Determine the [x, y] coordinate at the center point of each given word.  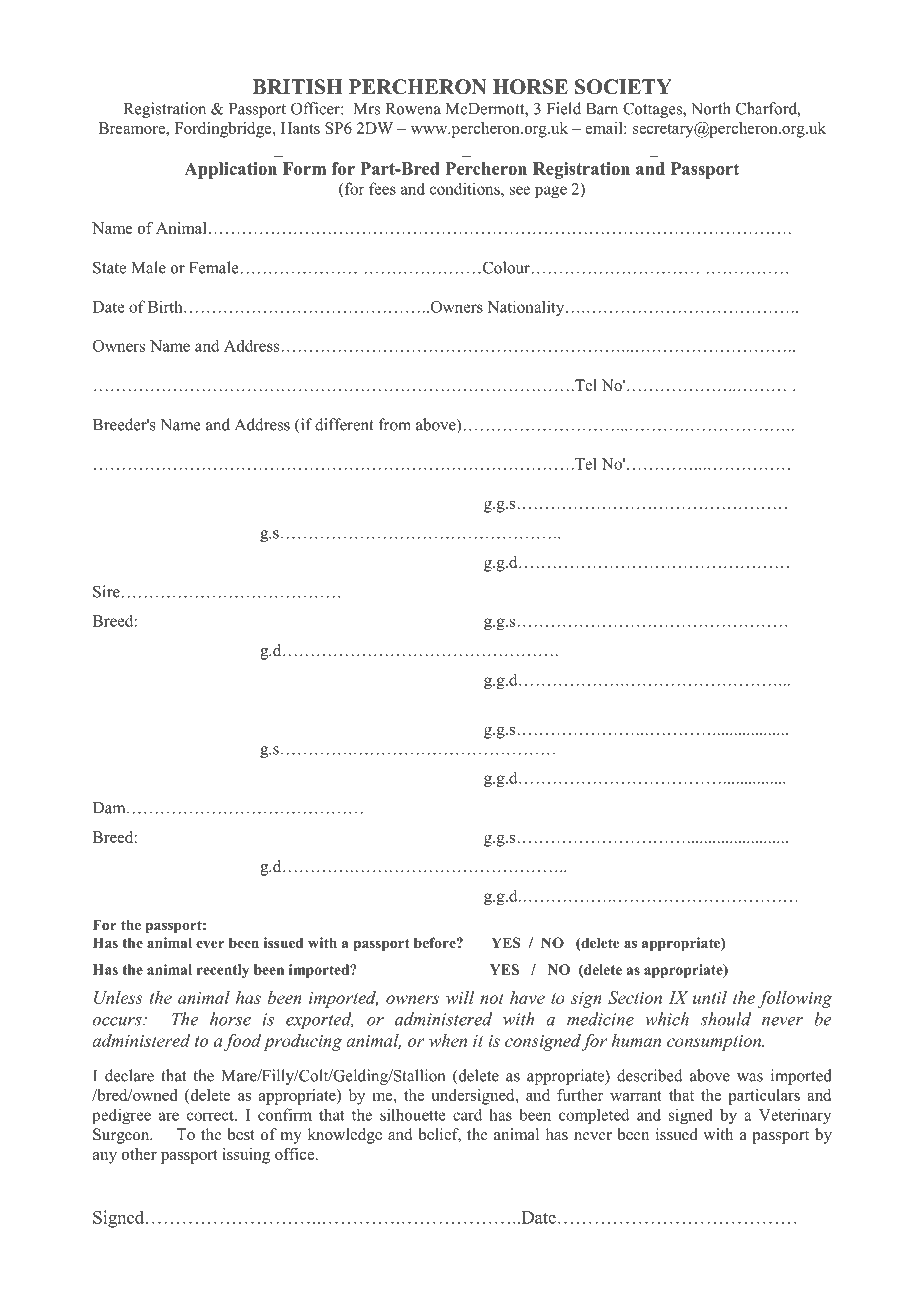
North [711, 108]
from [395, 424]
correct [211, 1115]
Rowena [413, 109]
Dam [110, 808]
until [710, 997]
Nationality [527, 308]
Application [230, 170]
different [344, 424]
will [460, 997]
